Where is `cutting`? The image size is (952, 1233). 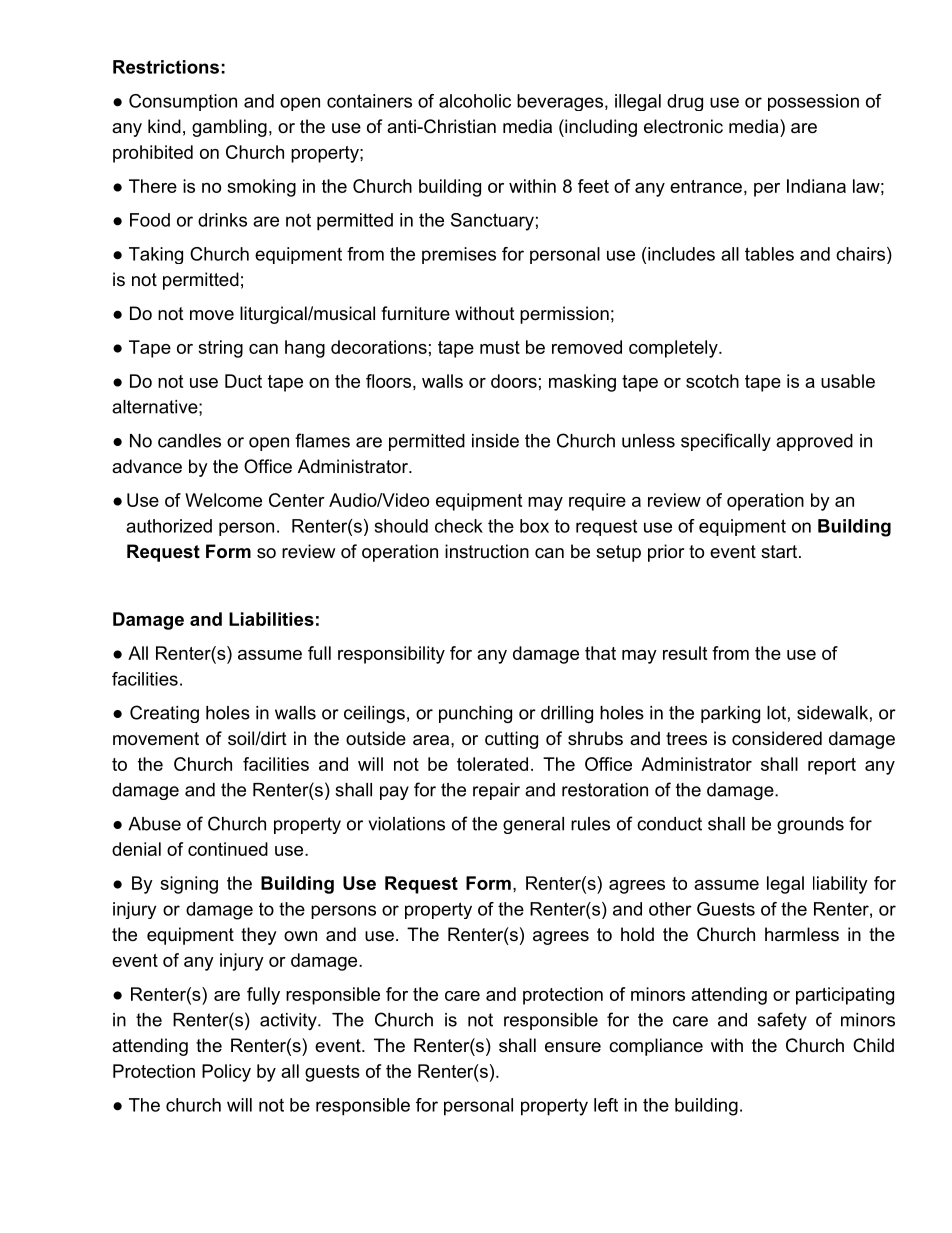 cutting is located at coordinates (511, 740).
